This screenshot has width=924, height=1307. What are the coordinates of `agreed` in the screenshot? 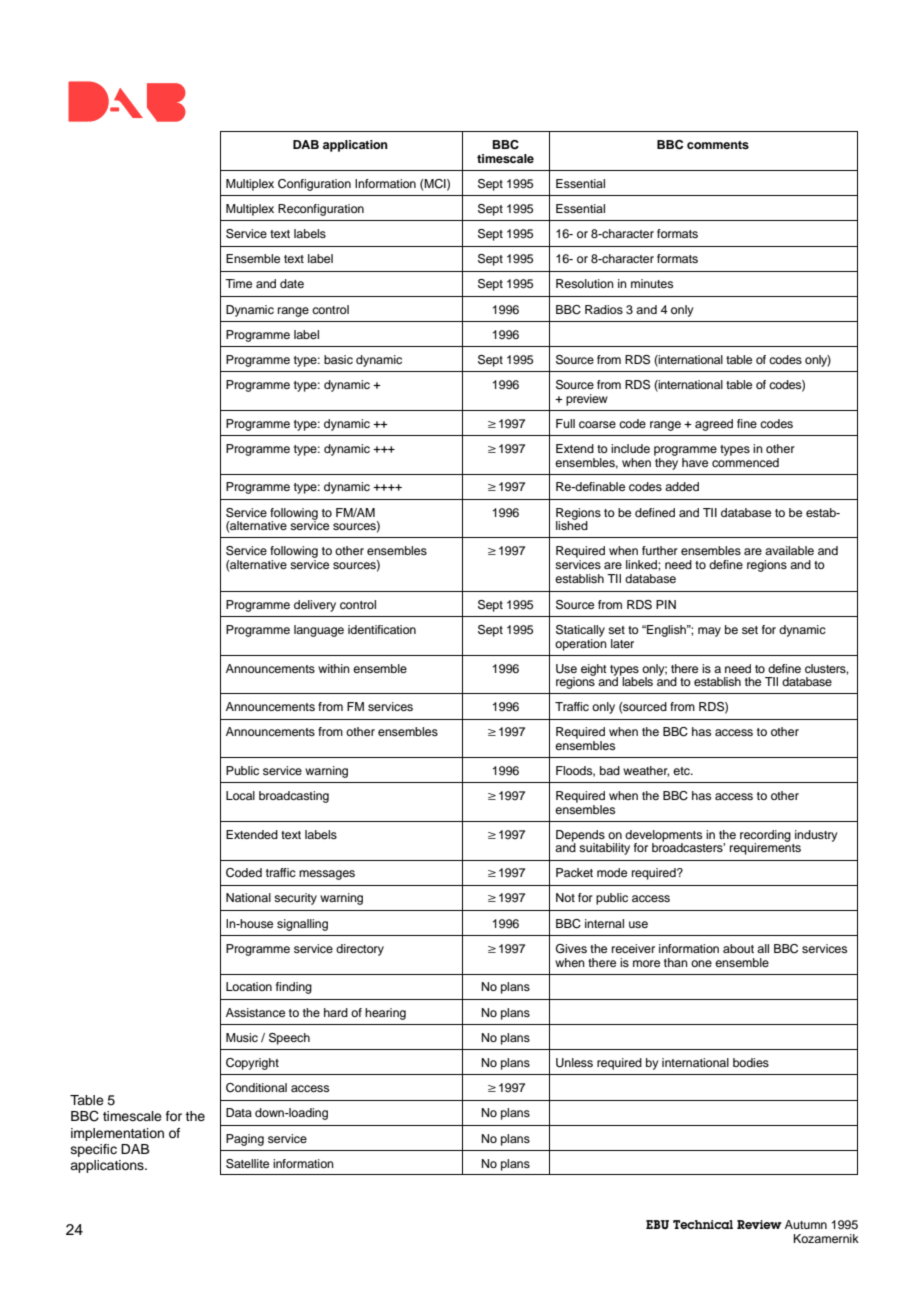 It's located at (714, 425).
